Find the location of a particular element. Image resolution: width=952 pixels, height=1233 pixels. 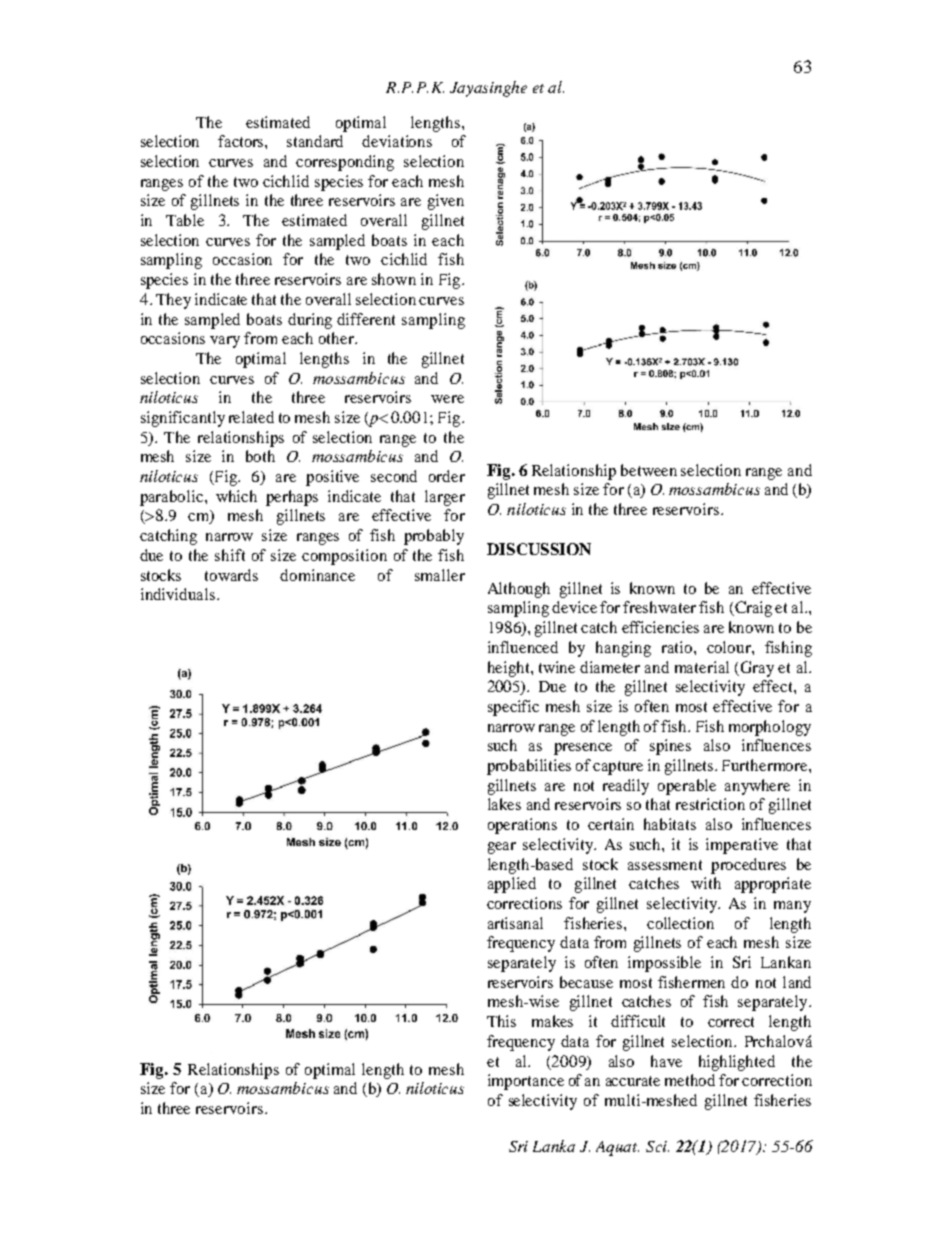

importance is located at coordinates (526, 1082).
